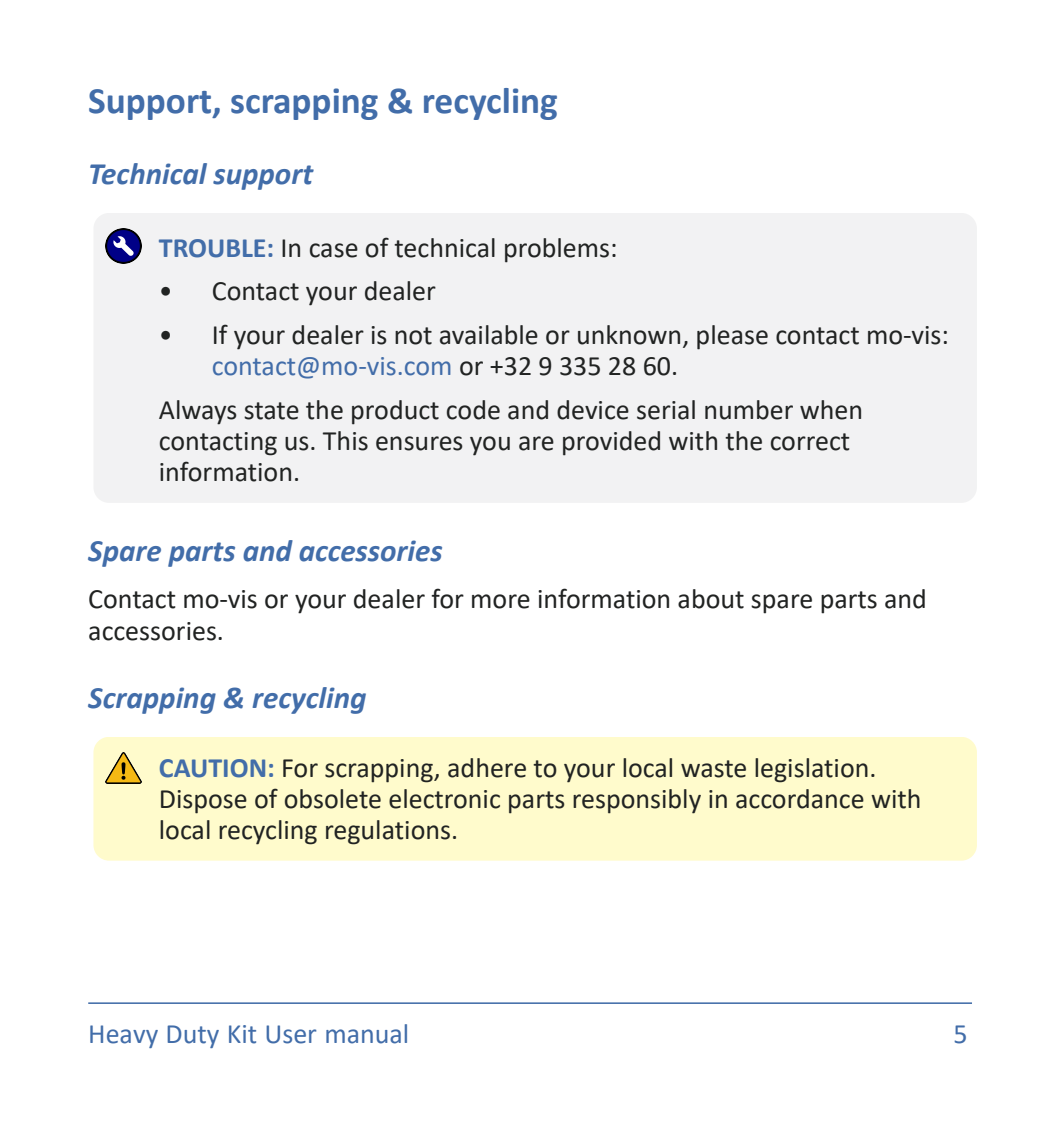 This page has height=1148, width=1059. I want to click on Duty, so click(193, 1036).
